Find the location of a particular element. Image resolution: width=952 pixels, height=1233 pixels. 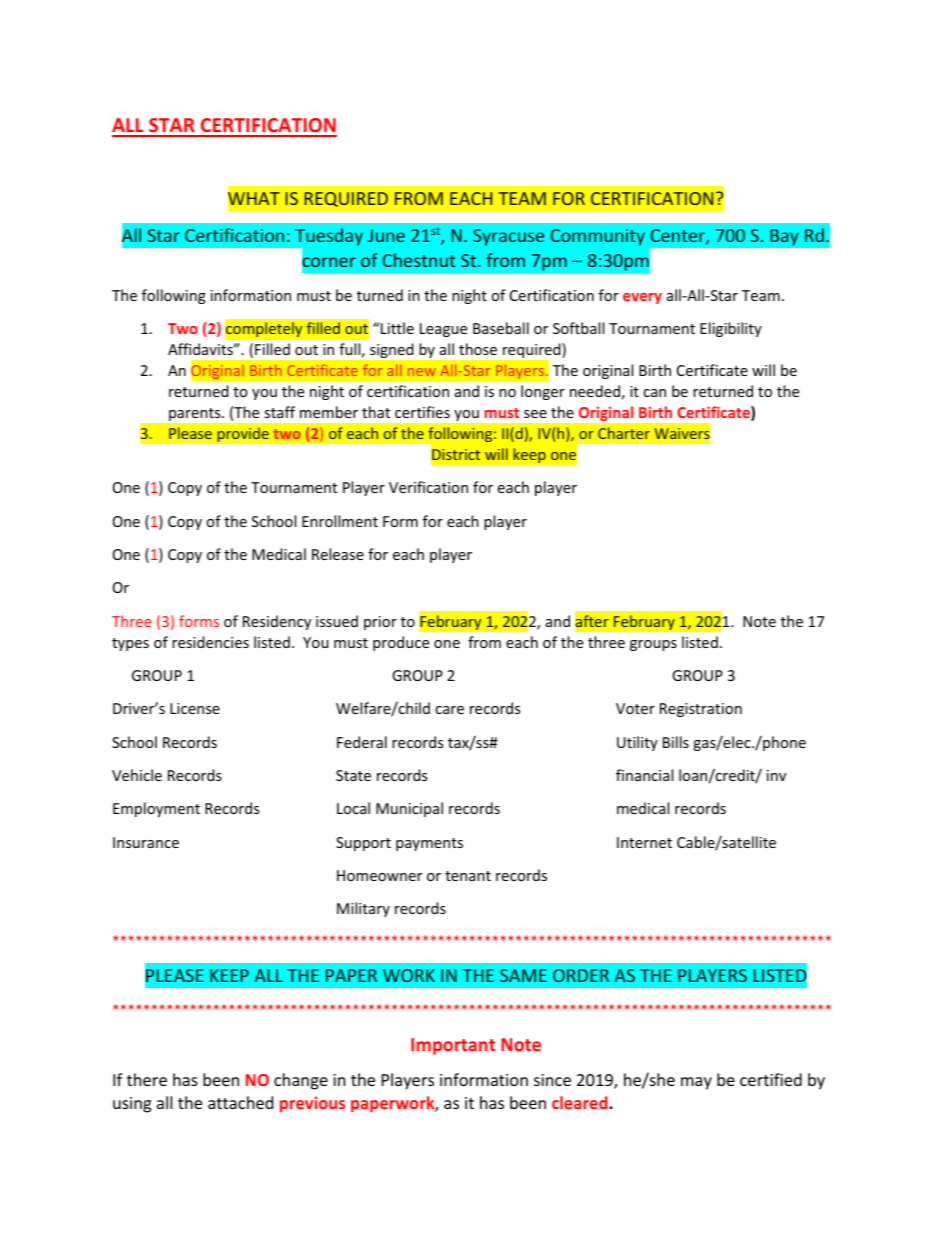

Tuesday is located at coordinates (328, 238).
